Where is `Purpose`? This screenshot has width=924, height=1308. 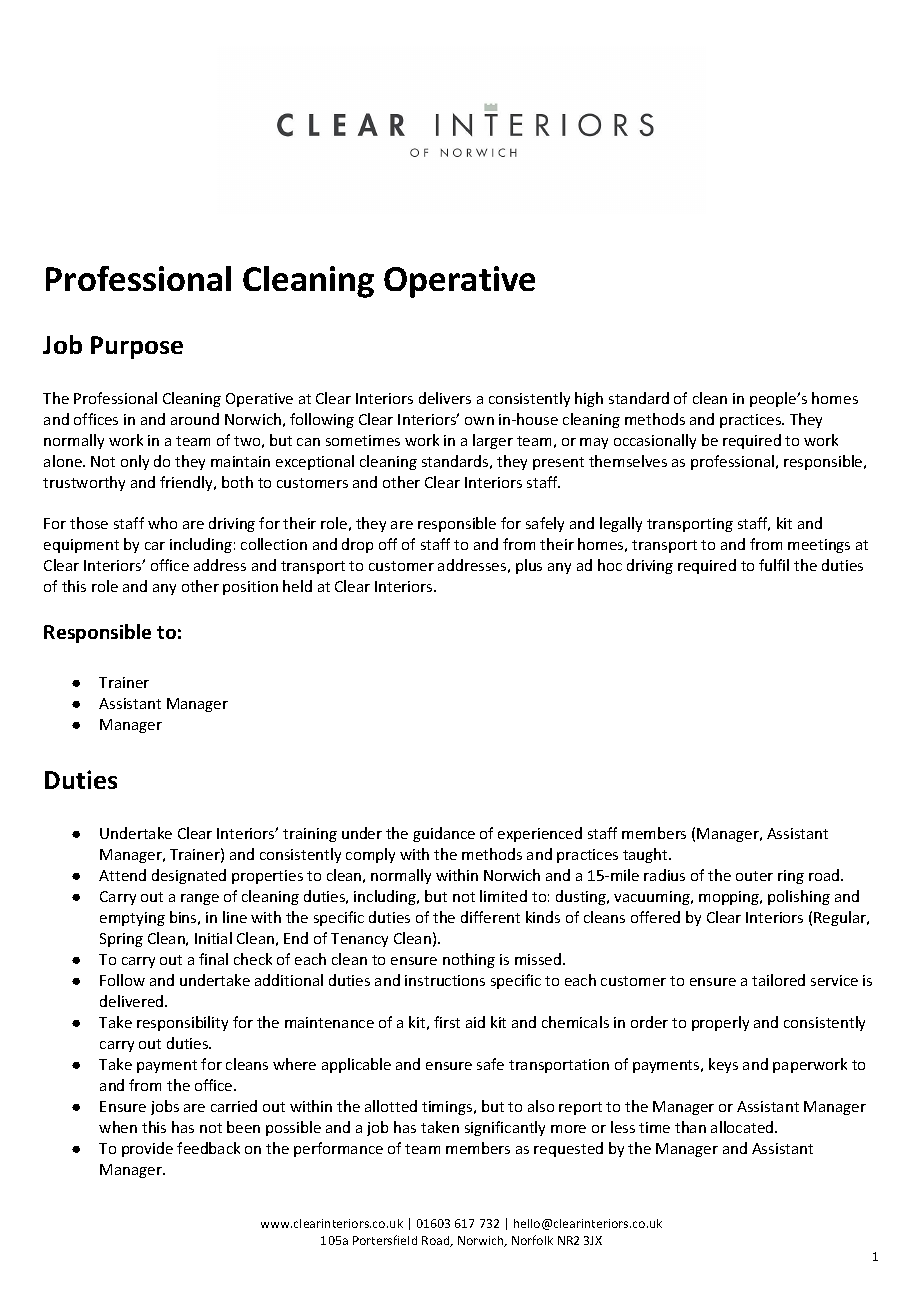
Purpose is located at coordinates (137, 347).
